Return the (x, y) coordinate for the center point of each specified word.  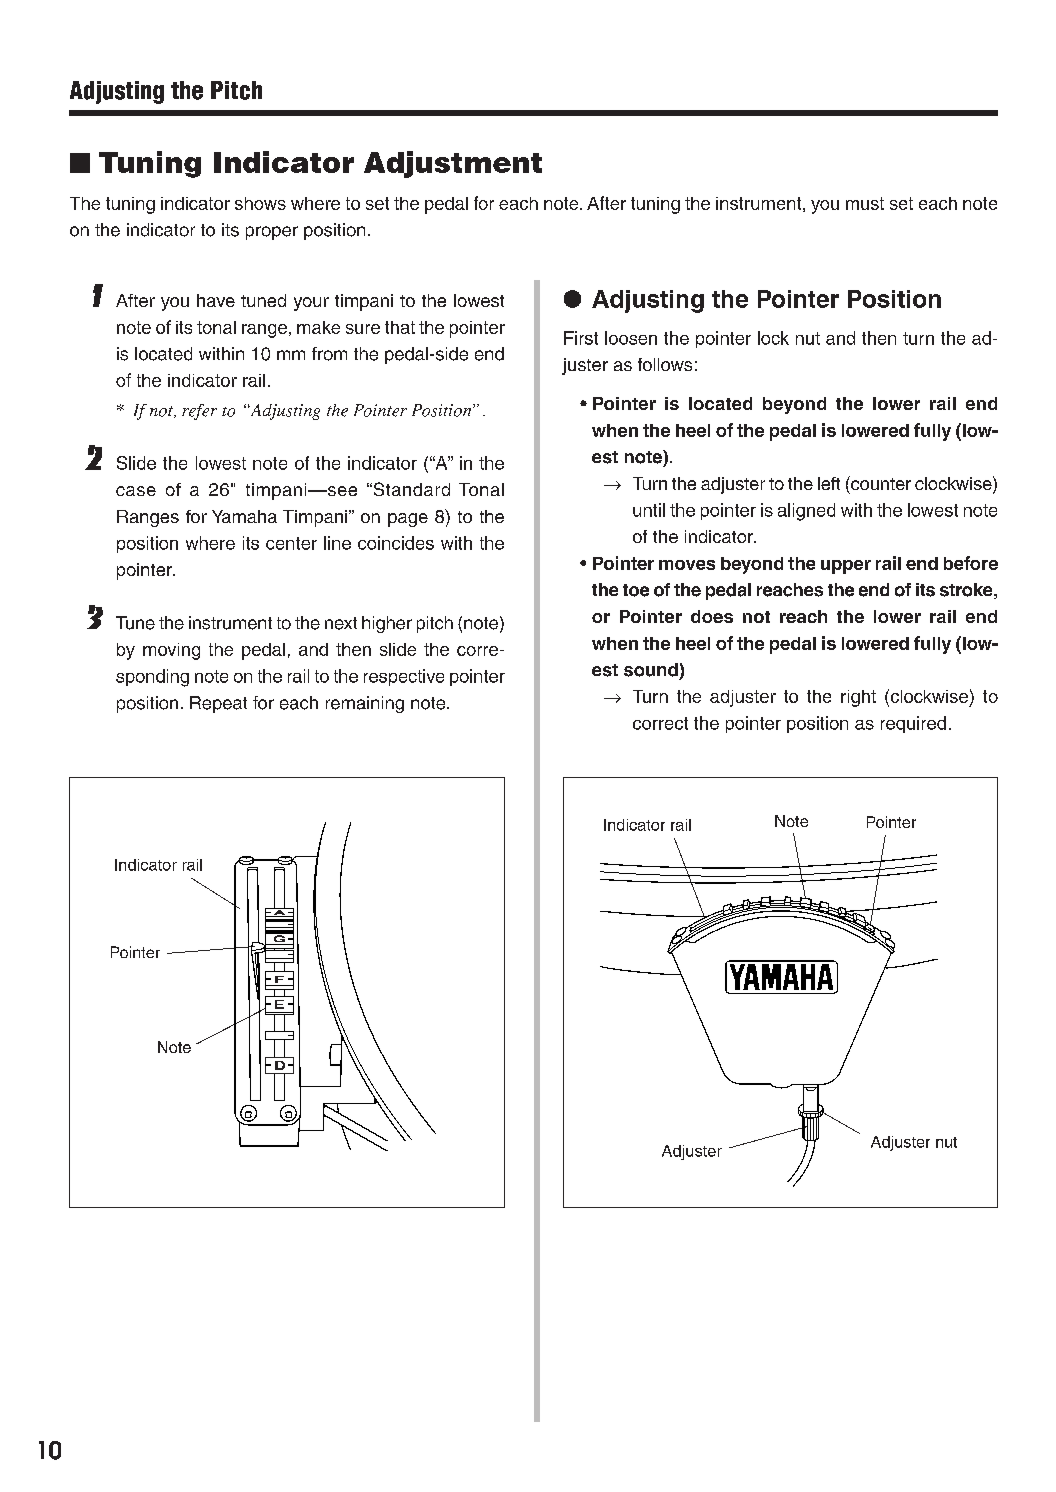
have (216, 300)
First (581, 338)
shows (260, 203)
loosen (631, 338)
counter (880, 483)
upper (846, 567)
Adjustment (453, 164)
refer (199, 412)
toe (636, 590)
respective (404, 677)
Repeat (218, 704)
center (291, 543)
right (858, 698)
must (865, 203)
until (649, 510)
